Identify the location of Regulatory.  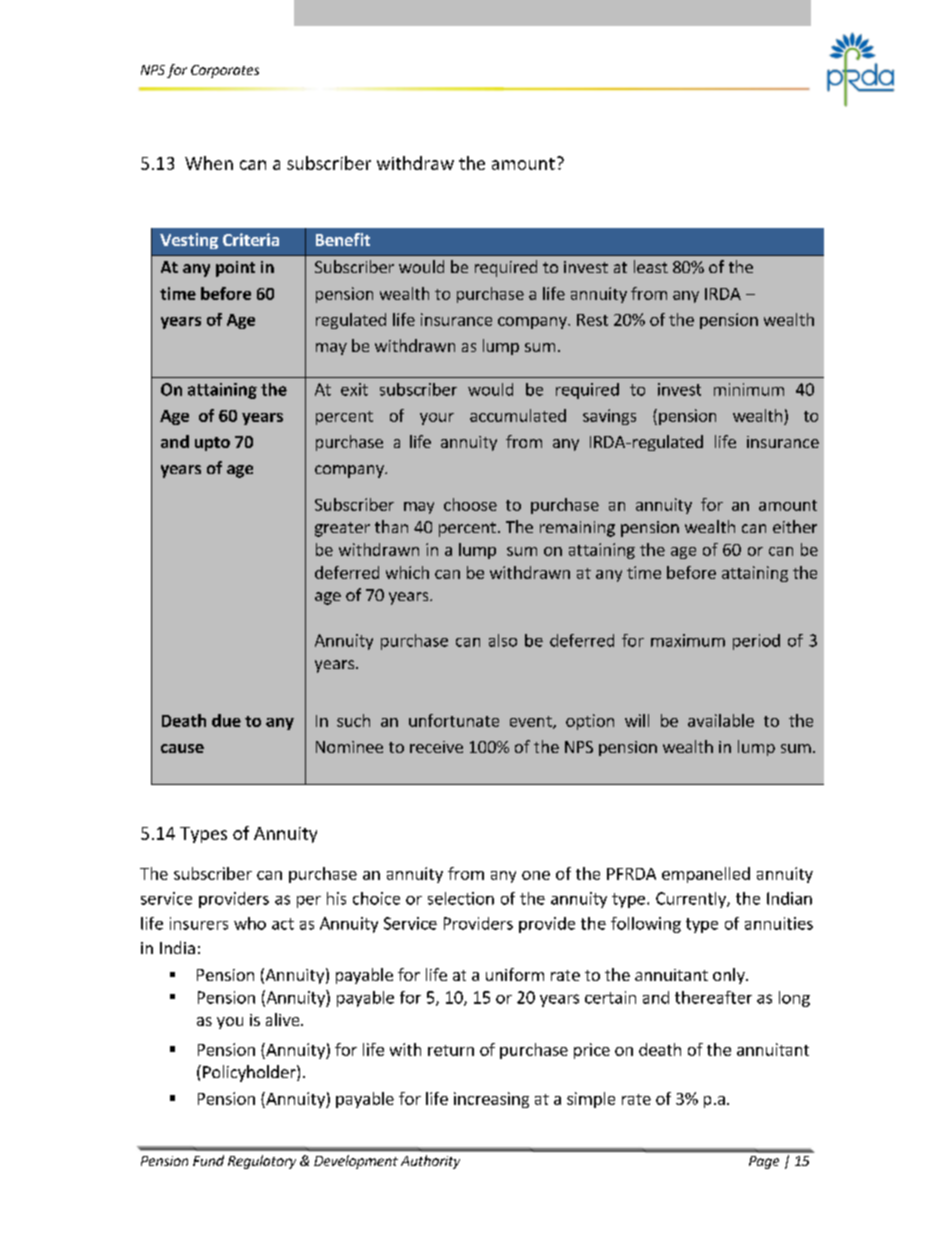
(262, 1162).
